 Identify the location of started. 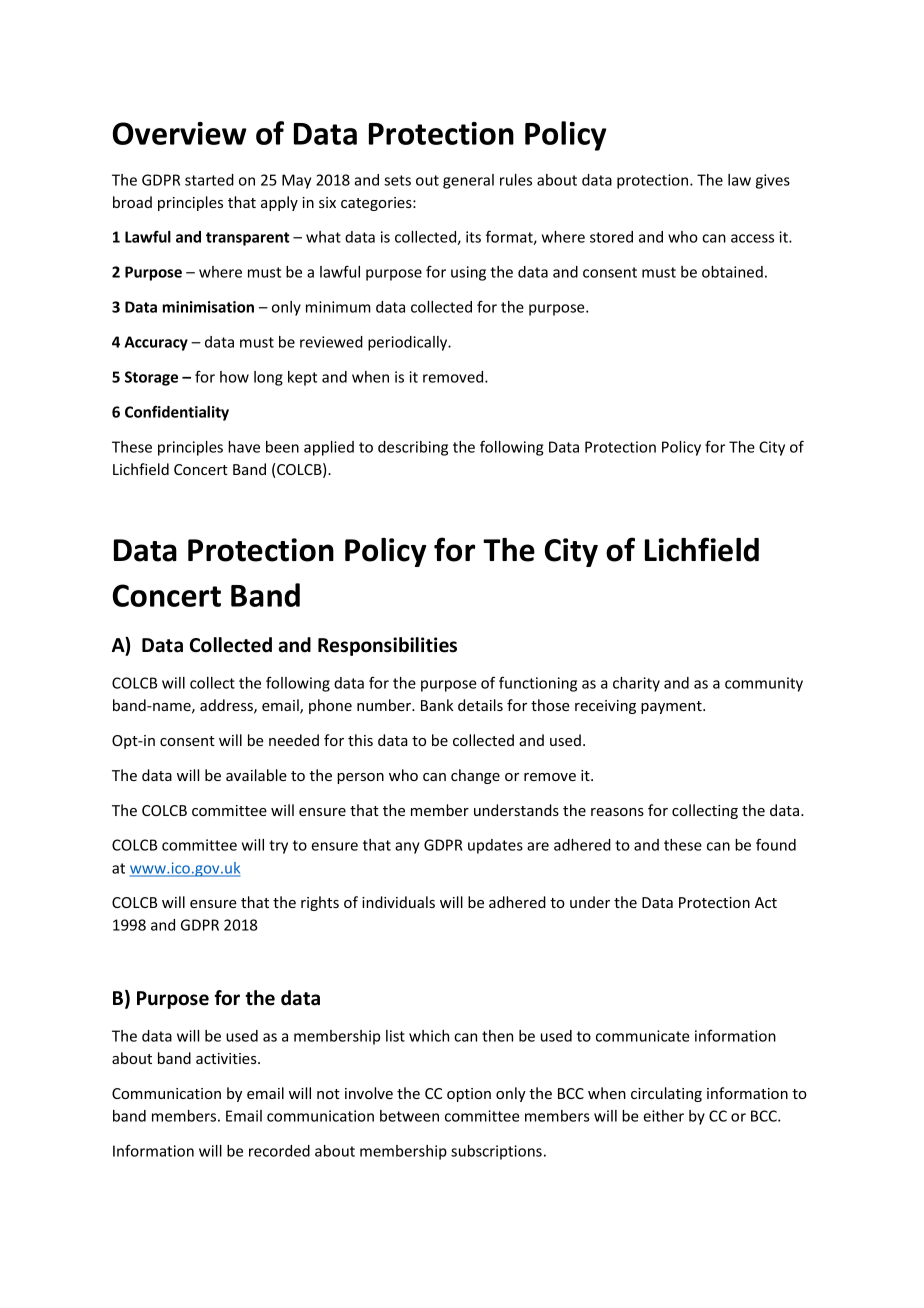
(209, 180).
